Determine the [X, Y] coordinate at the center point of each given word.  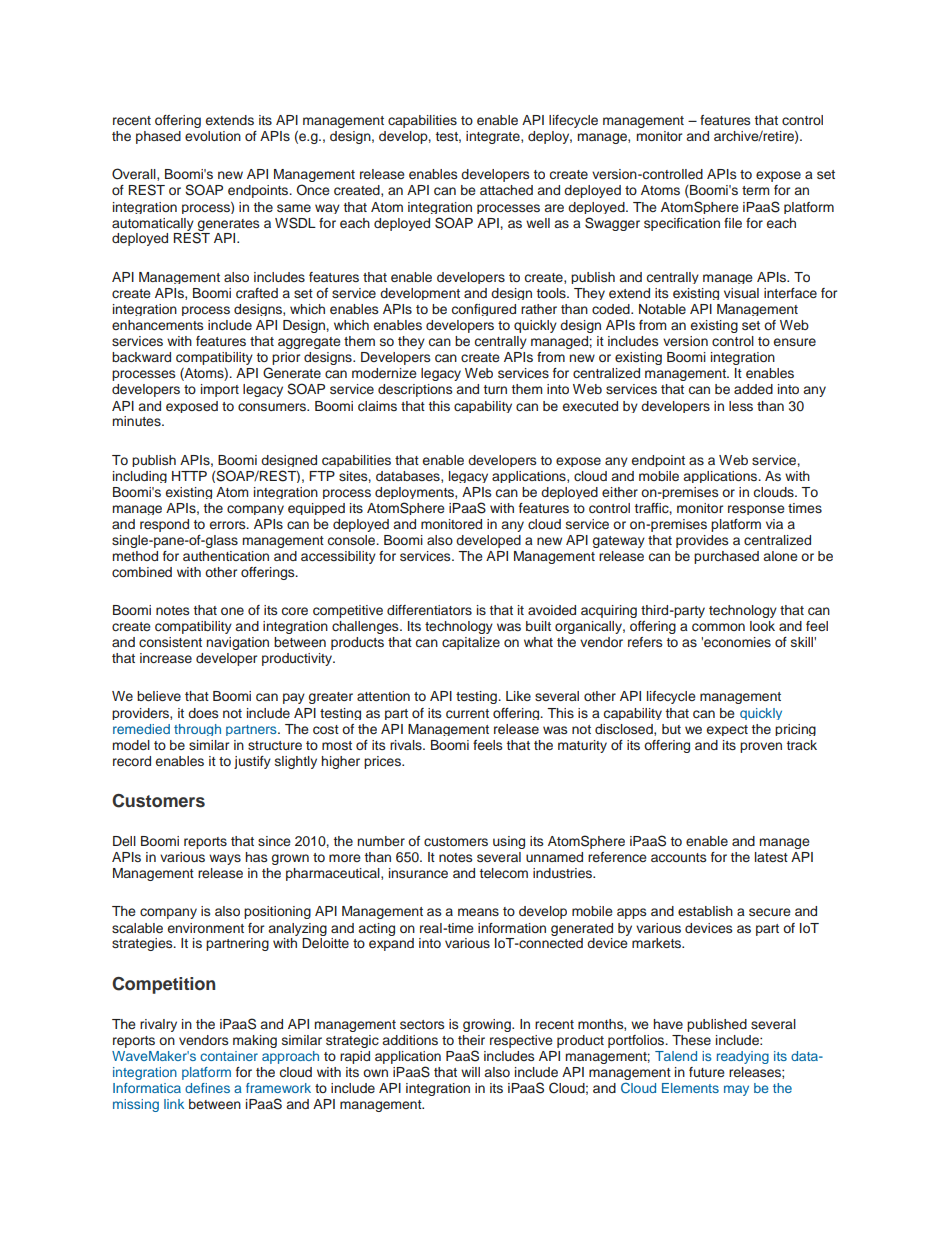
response [756, 510]
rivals [407, 745]
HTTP [189, 476]
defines [207, 1088]
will [470, 1072]
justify [252, 762]
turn [495, 389]
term [755, 190]
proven [761, 747]
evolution [213, 136]
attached [506, 190]
